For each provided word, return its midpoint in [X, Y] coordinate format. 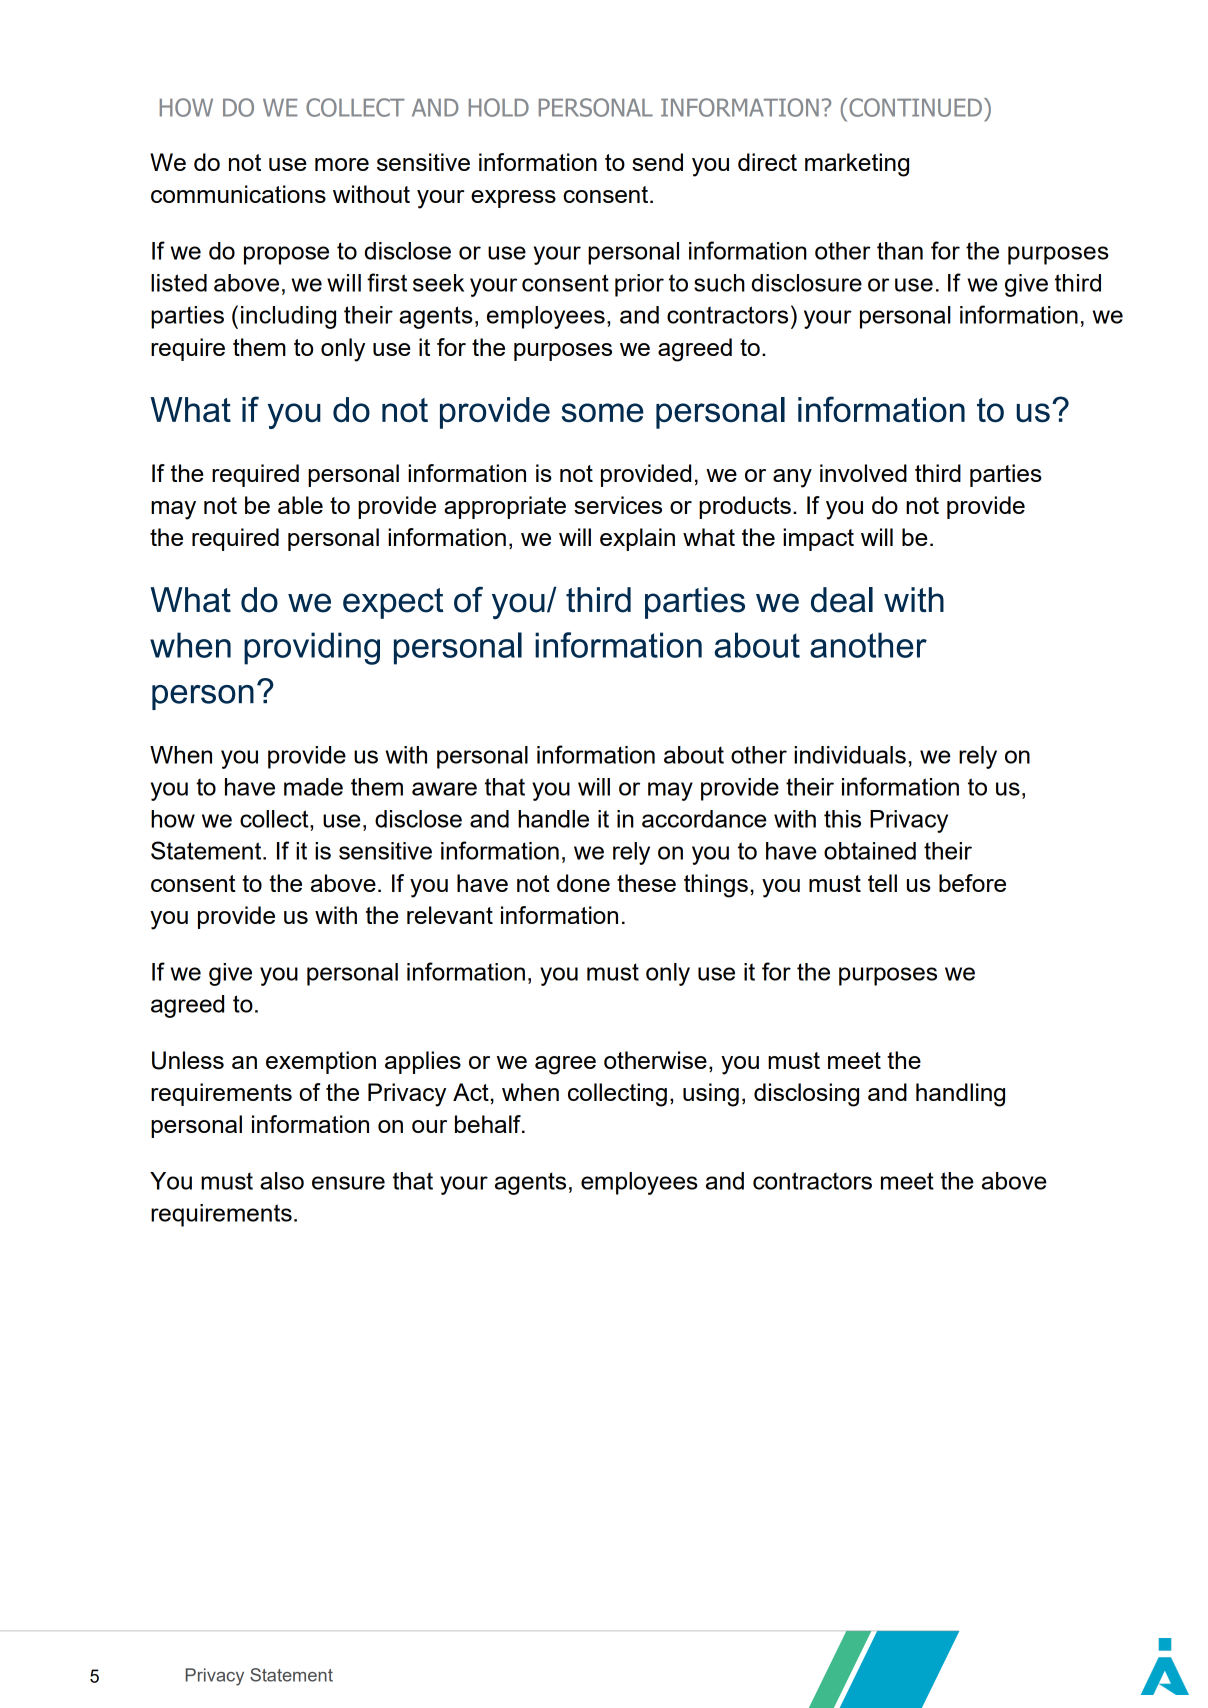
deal [842, 600]
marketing [857, 165]
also [282, 1181]
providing [312, 648]
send [657, 162]
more [342, 164]
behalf [489, 1124]
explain [637, 539]
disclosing [806, 1095]
